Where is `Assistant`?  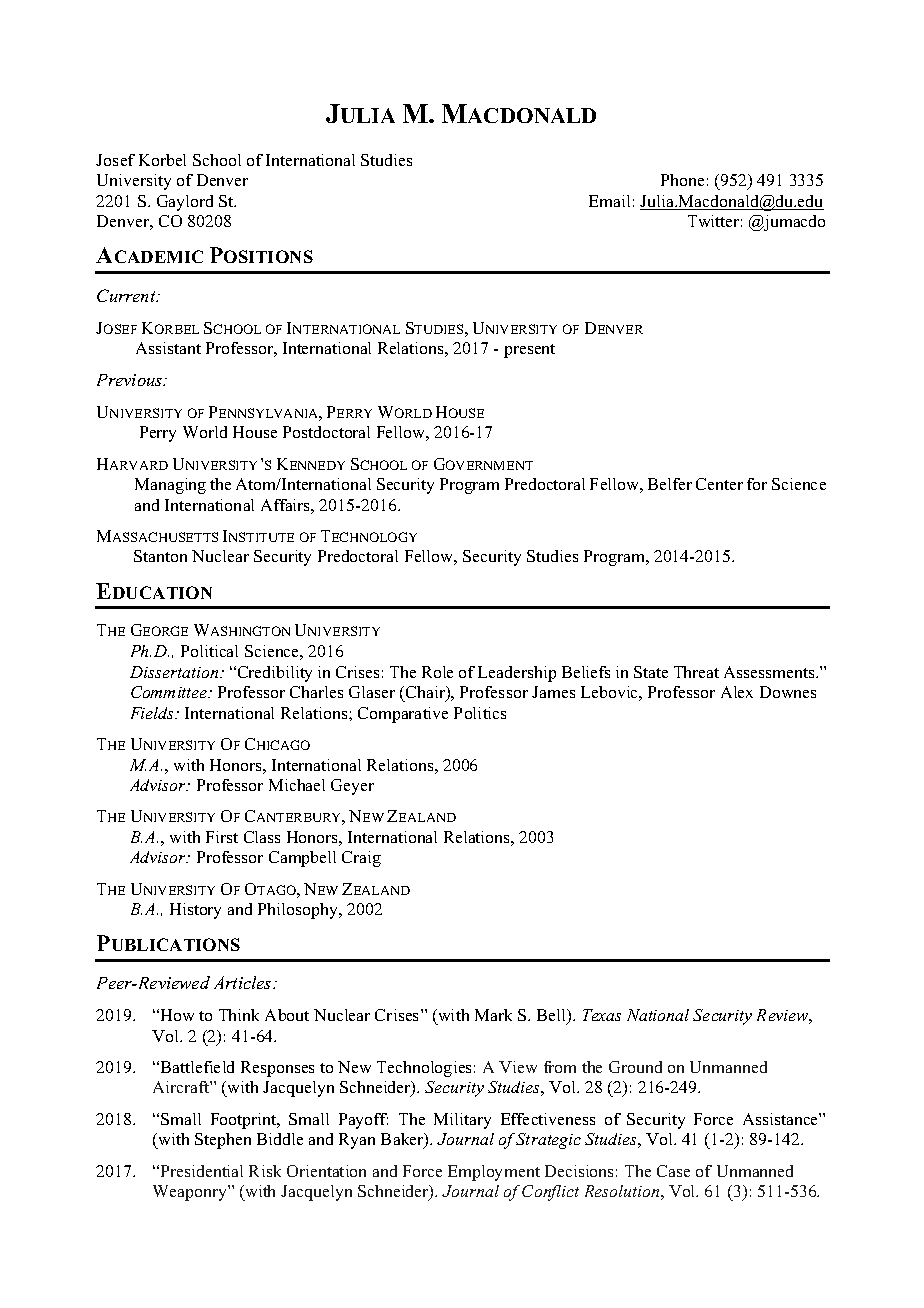
Assistant is located at coordinates (168, 348).
